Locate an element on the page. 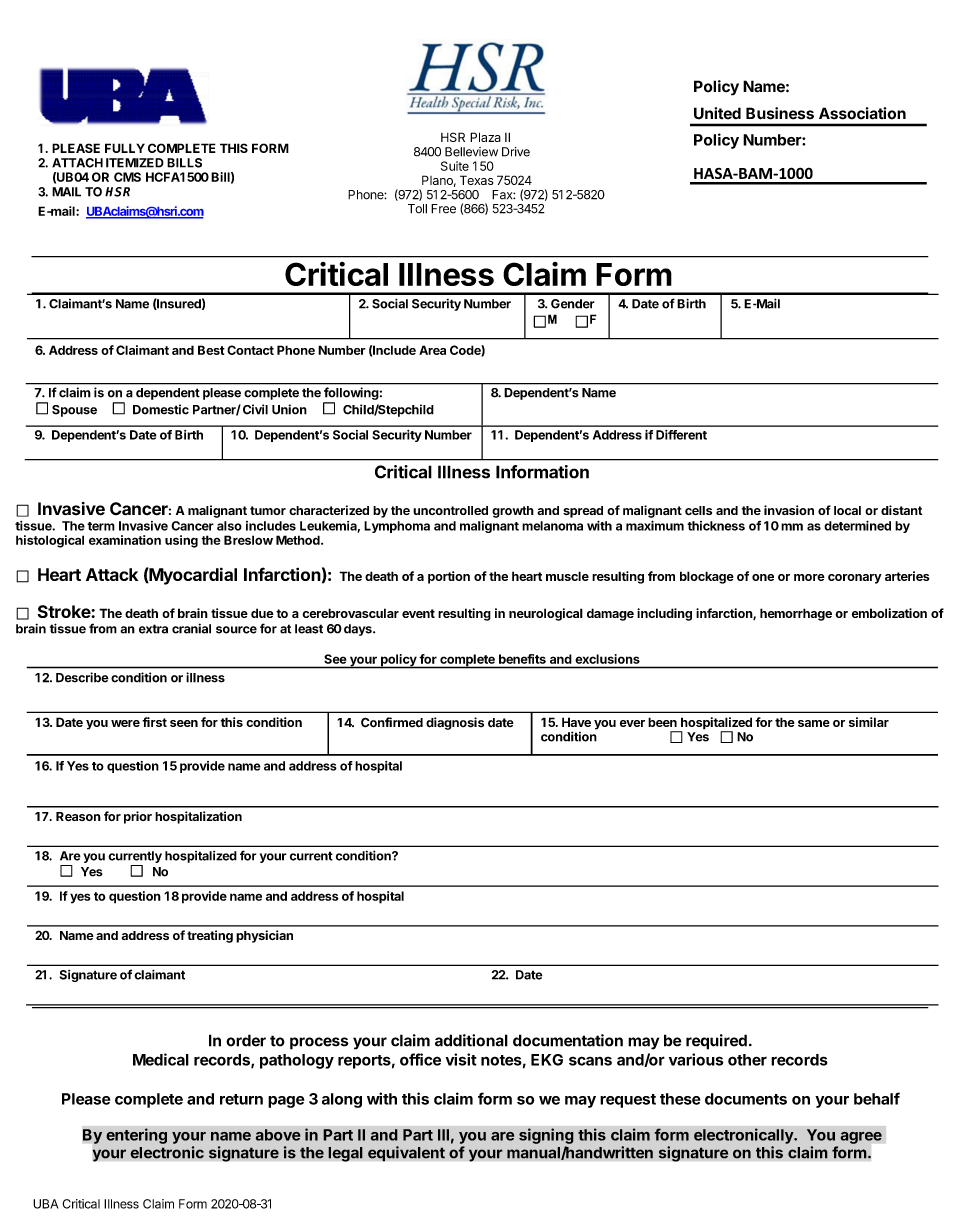 The width and height of the document is (954, 1232). extra is located at coordinates (153, 629).
